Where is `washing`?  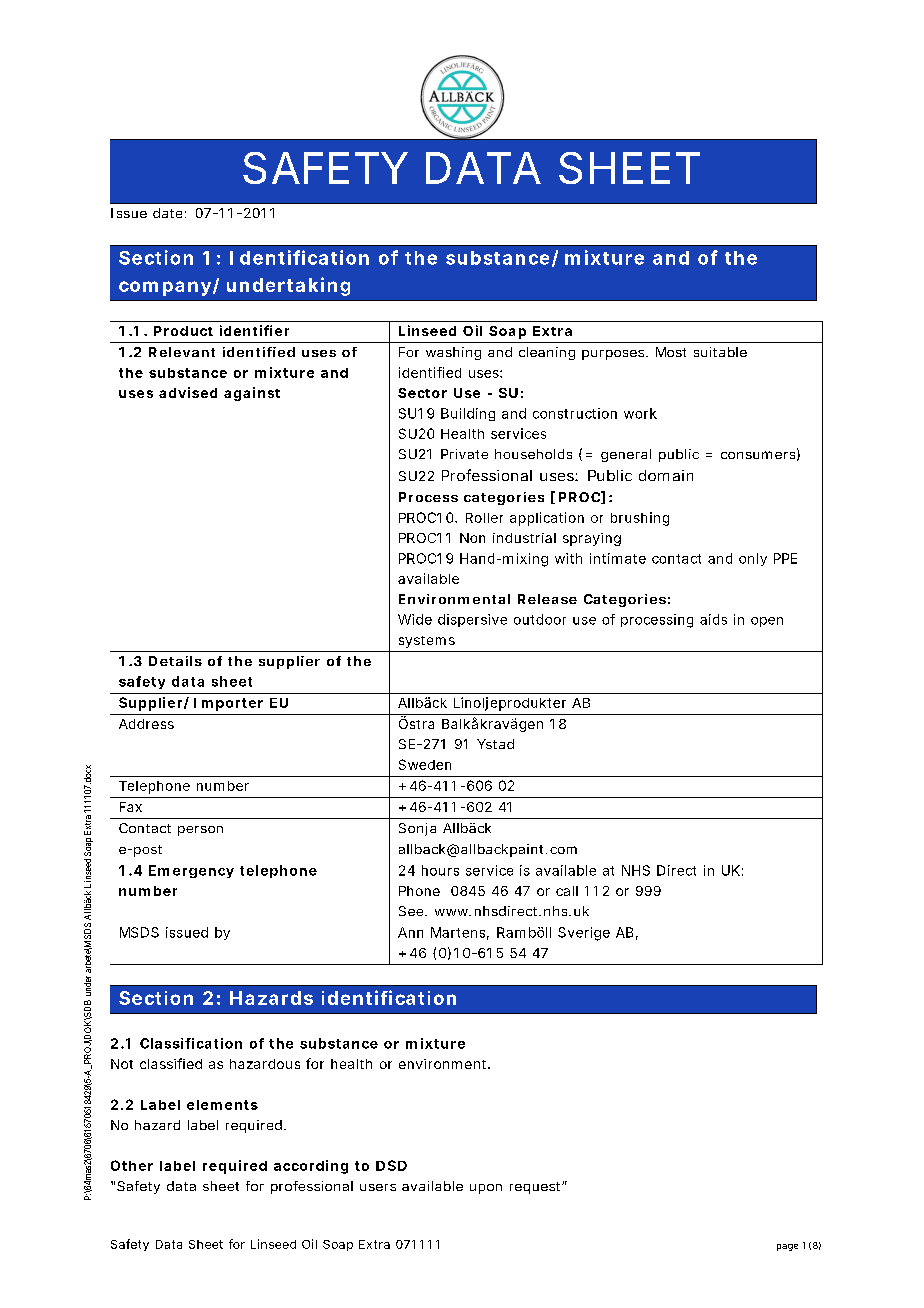 washing is located at coordinates (453, 353).
